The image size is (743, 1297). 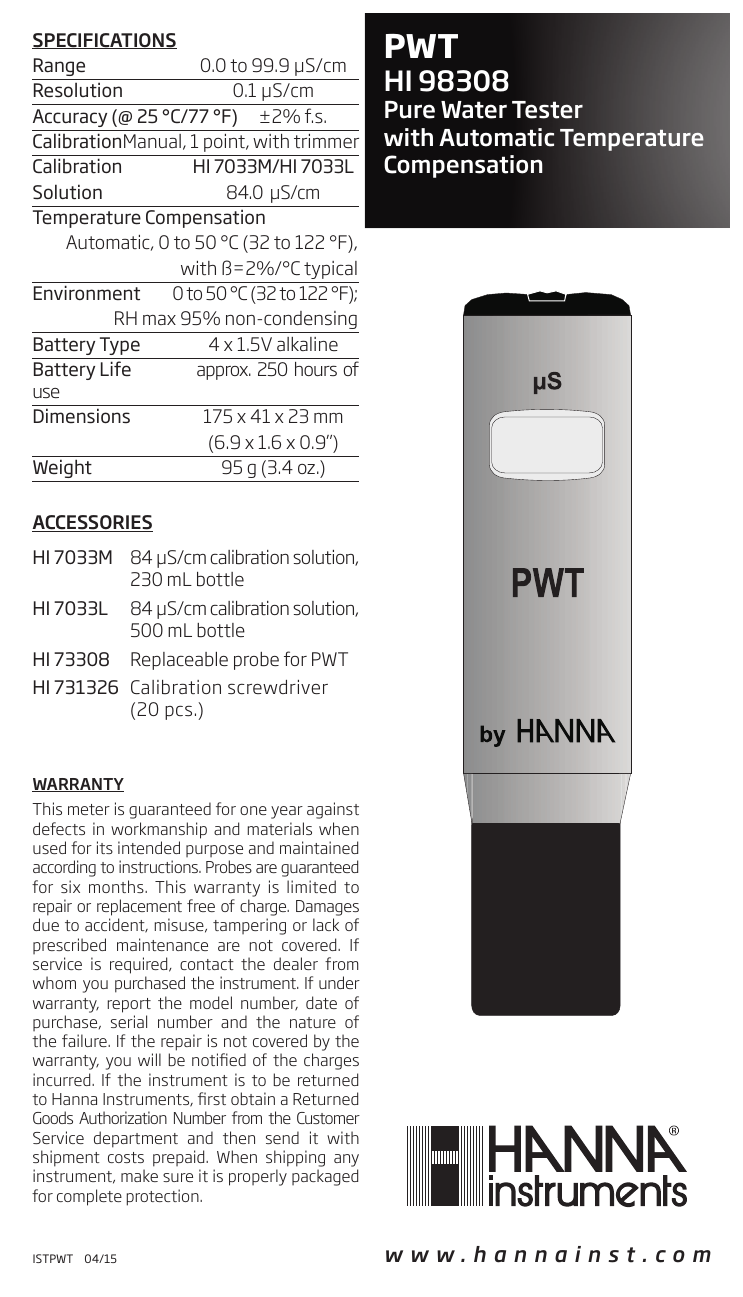 I want to click on shipping, so click(x=295, y=1160).
